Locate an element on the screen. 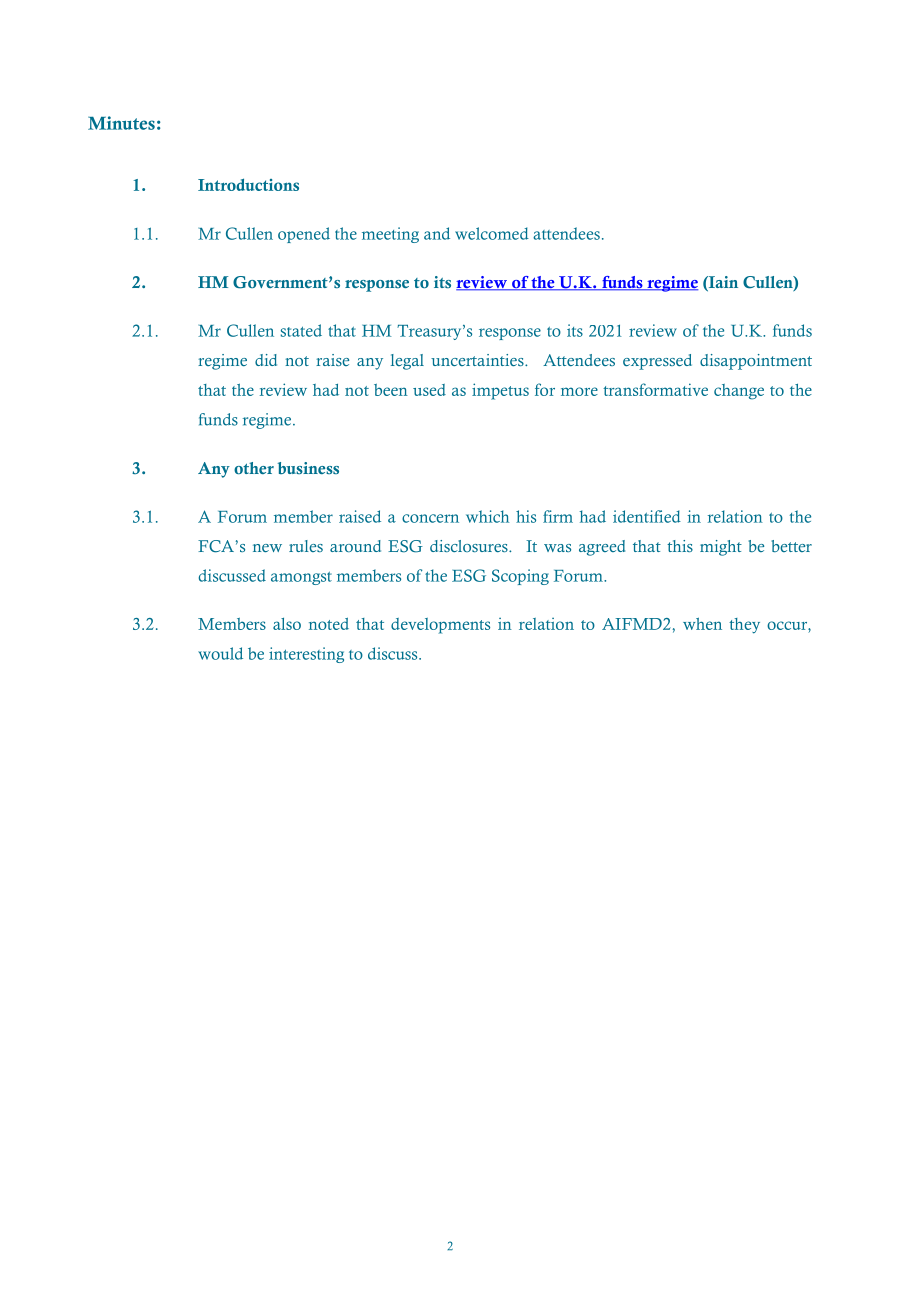 This screenshot has height=1308, width=924. Introductions is located at coordinates (248, 184).
